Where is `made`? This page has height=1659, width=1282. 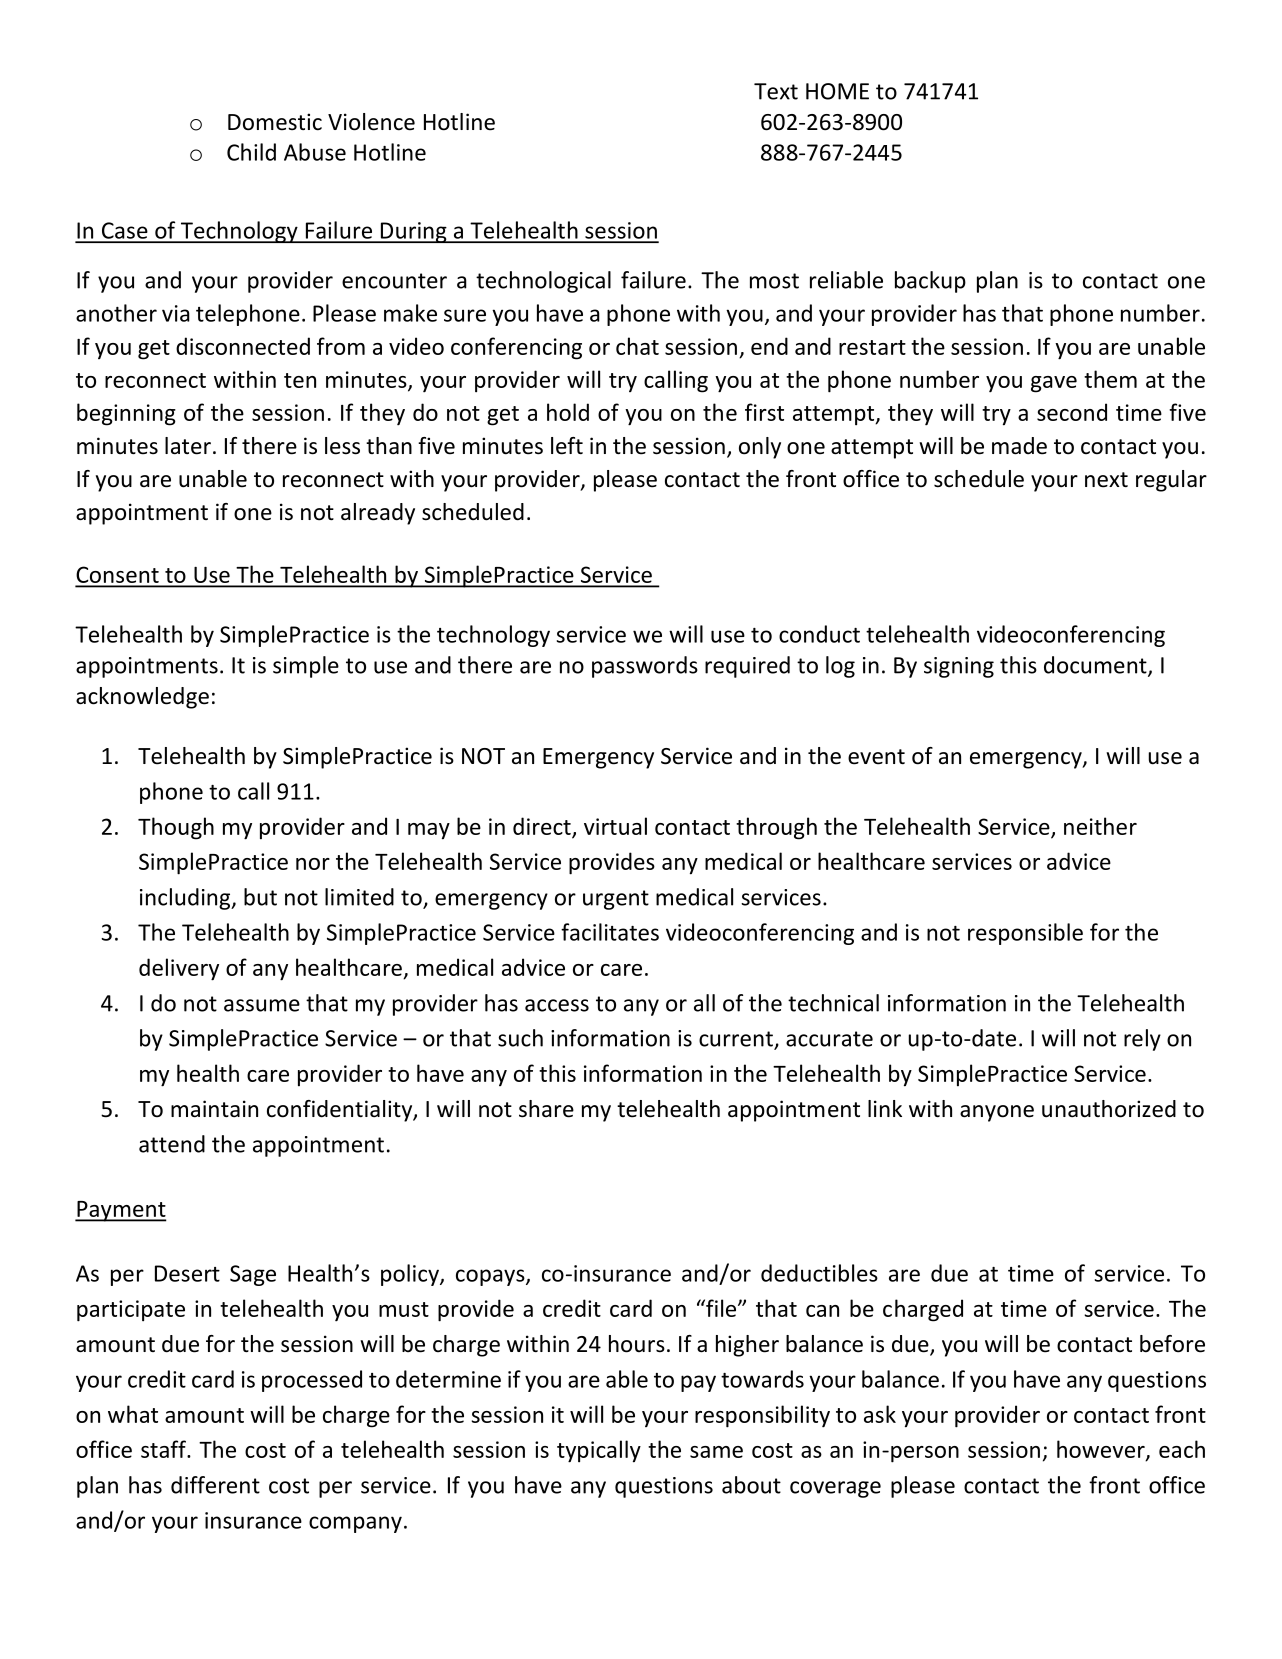
made is located at coordinates (1019, 446).
